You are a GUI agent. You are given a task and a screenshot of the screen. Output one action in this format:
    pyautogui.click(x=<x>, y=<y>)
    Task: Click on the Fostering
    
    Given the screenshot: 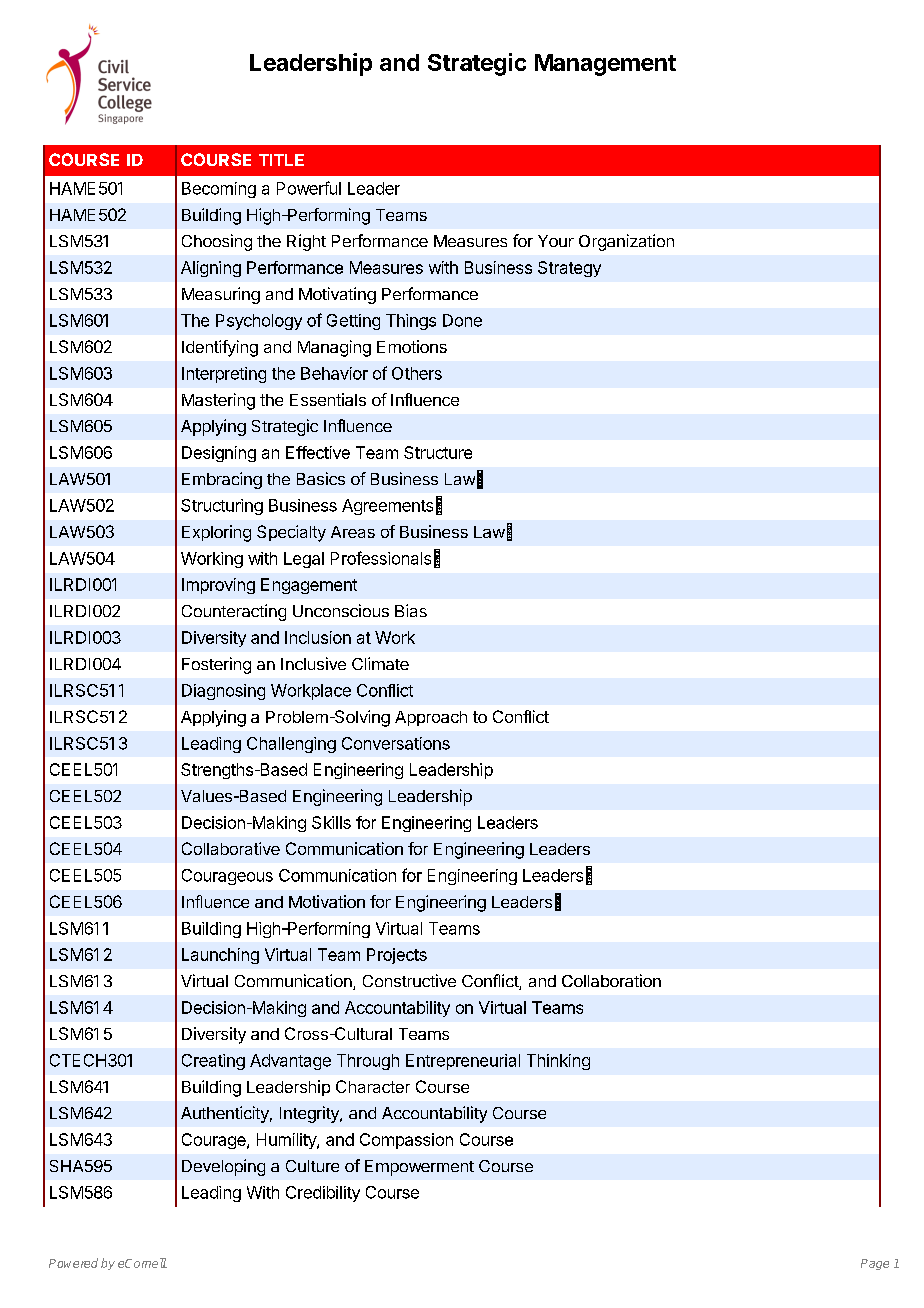 What is the action you would take?
    pyautogui.click(x=216, y=665)
